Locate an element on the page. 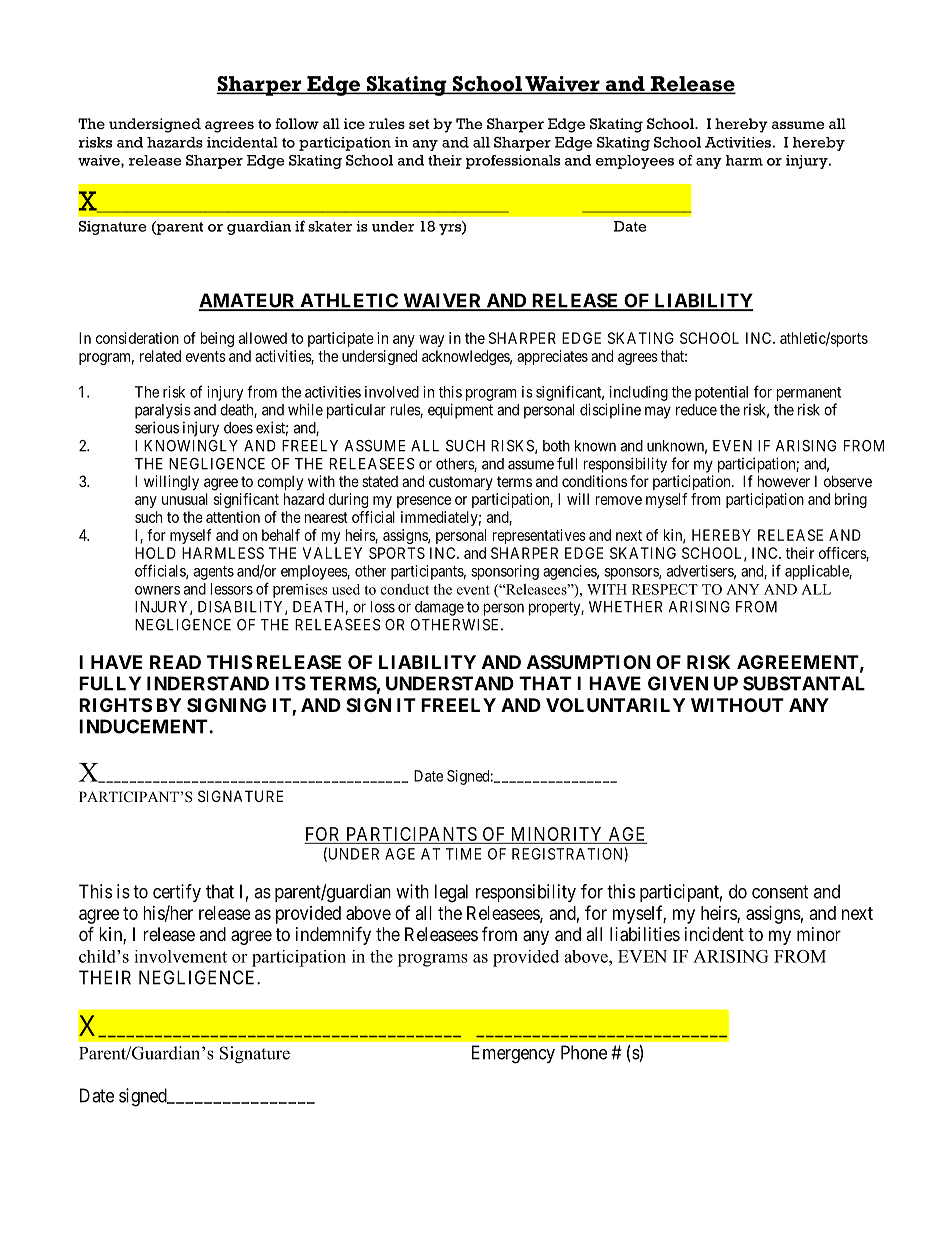 This page has height=1233, width=952. set is located at coordinates (419, 124).
